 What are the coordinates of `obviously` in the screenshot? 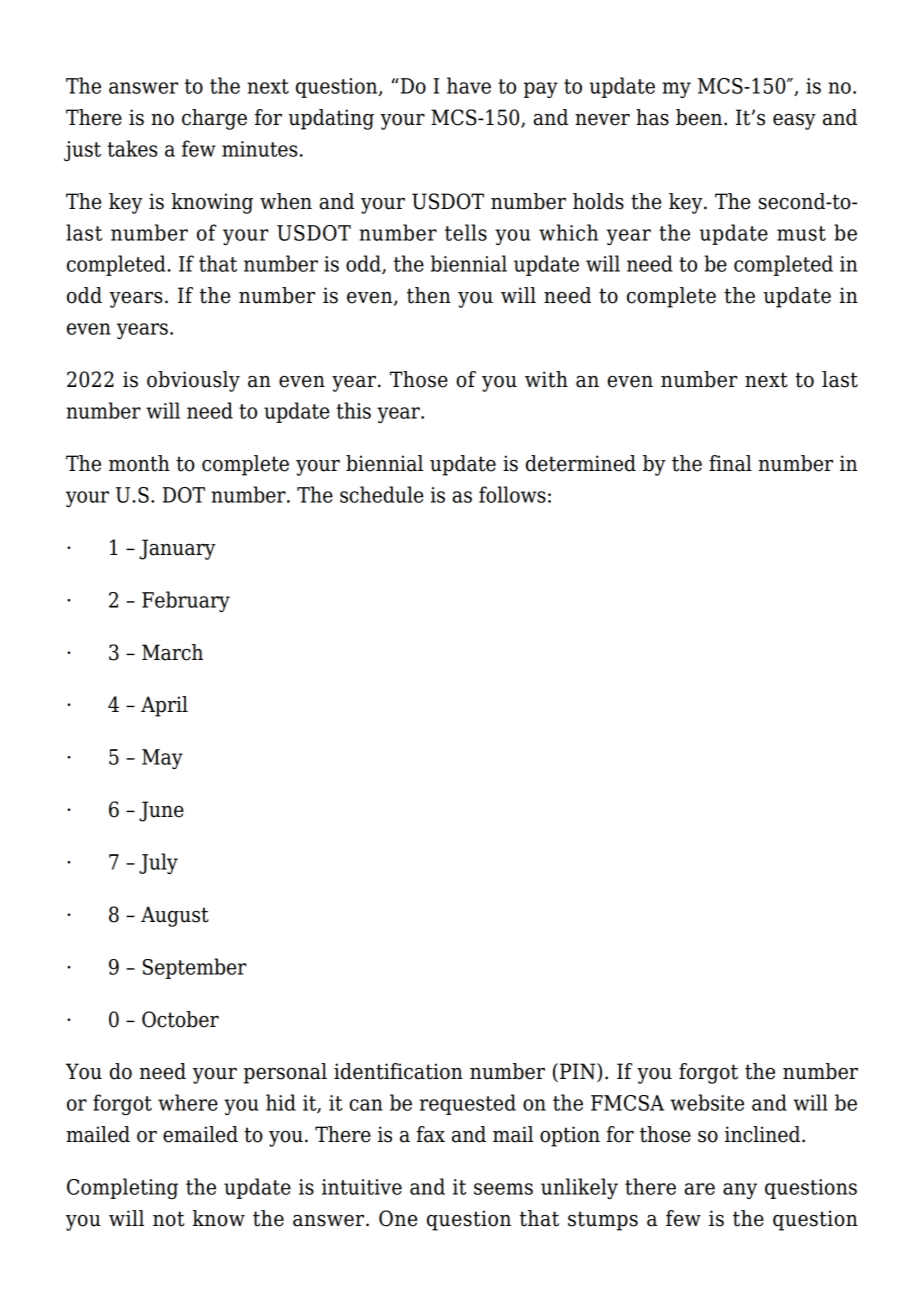 It's located at (193, 381).
